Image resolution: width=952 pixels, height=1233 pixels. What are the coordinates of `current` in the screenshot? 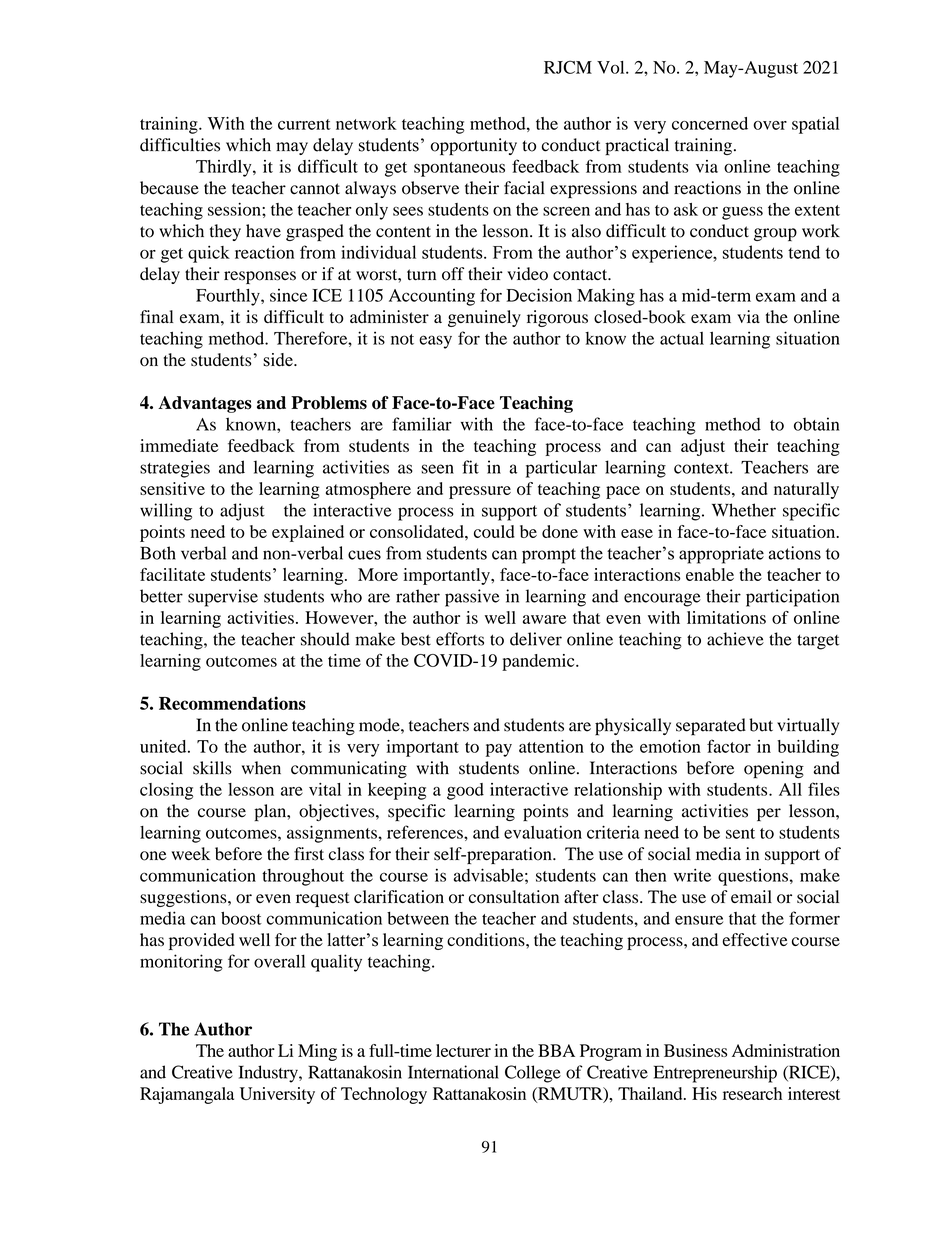 It's located at (304, 124).
